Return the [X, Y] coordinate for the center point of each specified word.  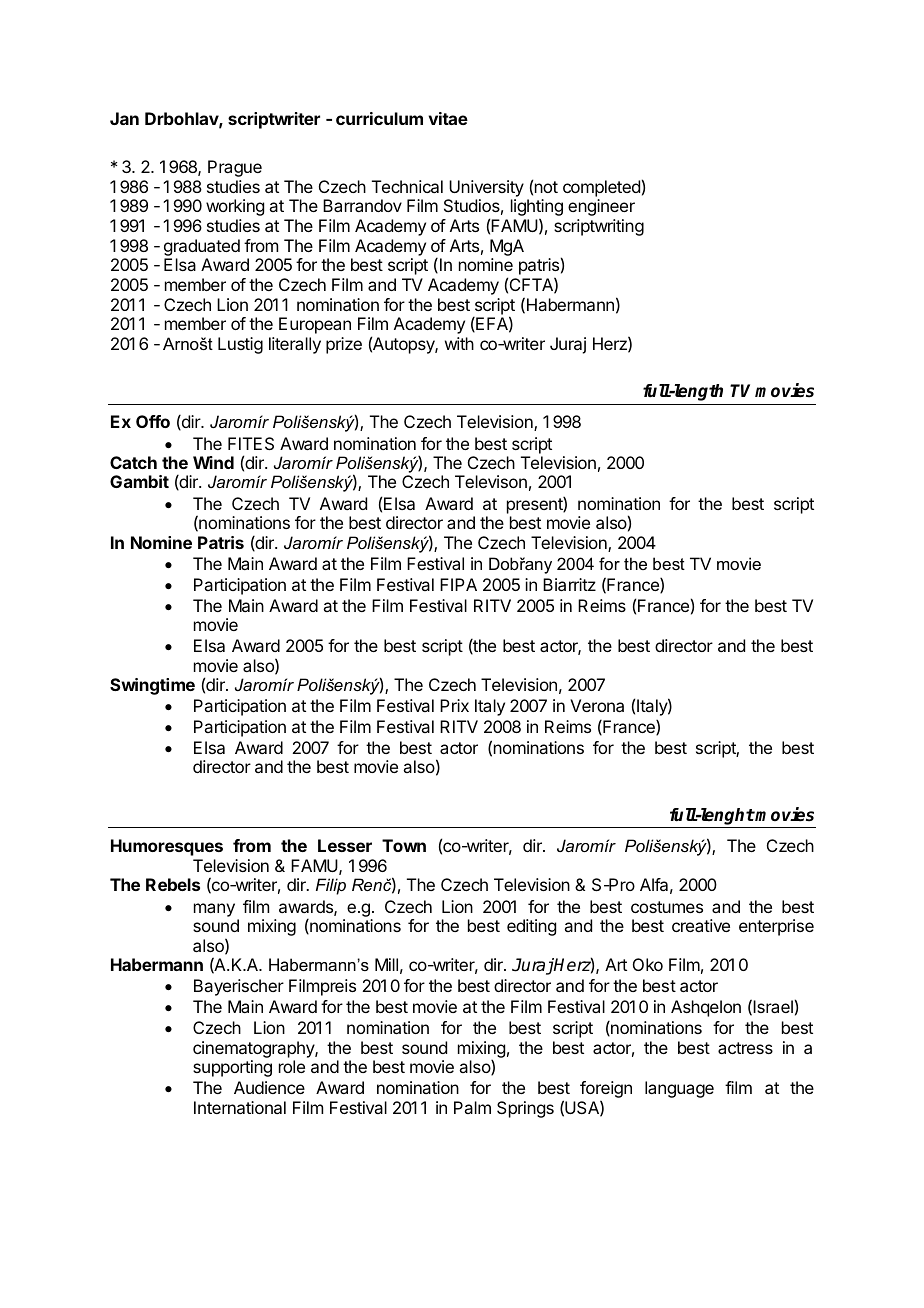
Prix [454, 705]
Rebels [173, 884]
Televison [491, 481]
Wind [213, 462]
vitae [448, 118]
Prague [235, 168]
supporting [232, 1068]
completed [601, 188]
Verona [597, 705]
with [459, 343]
